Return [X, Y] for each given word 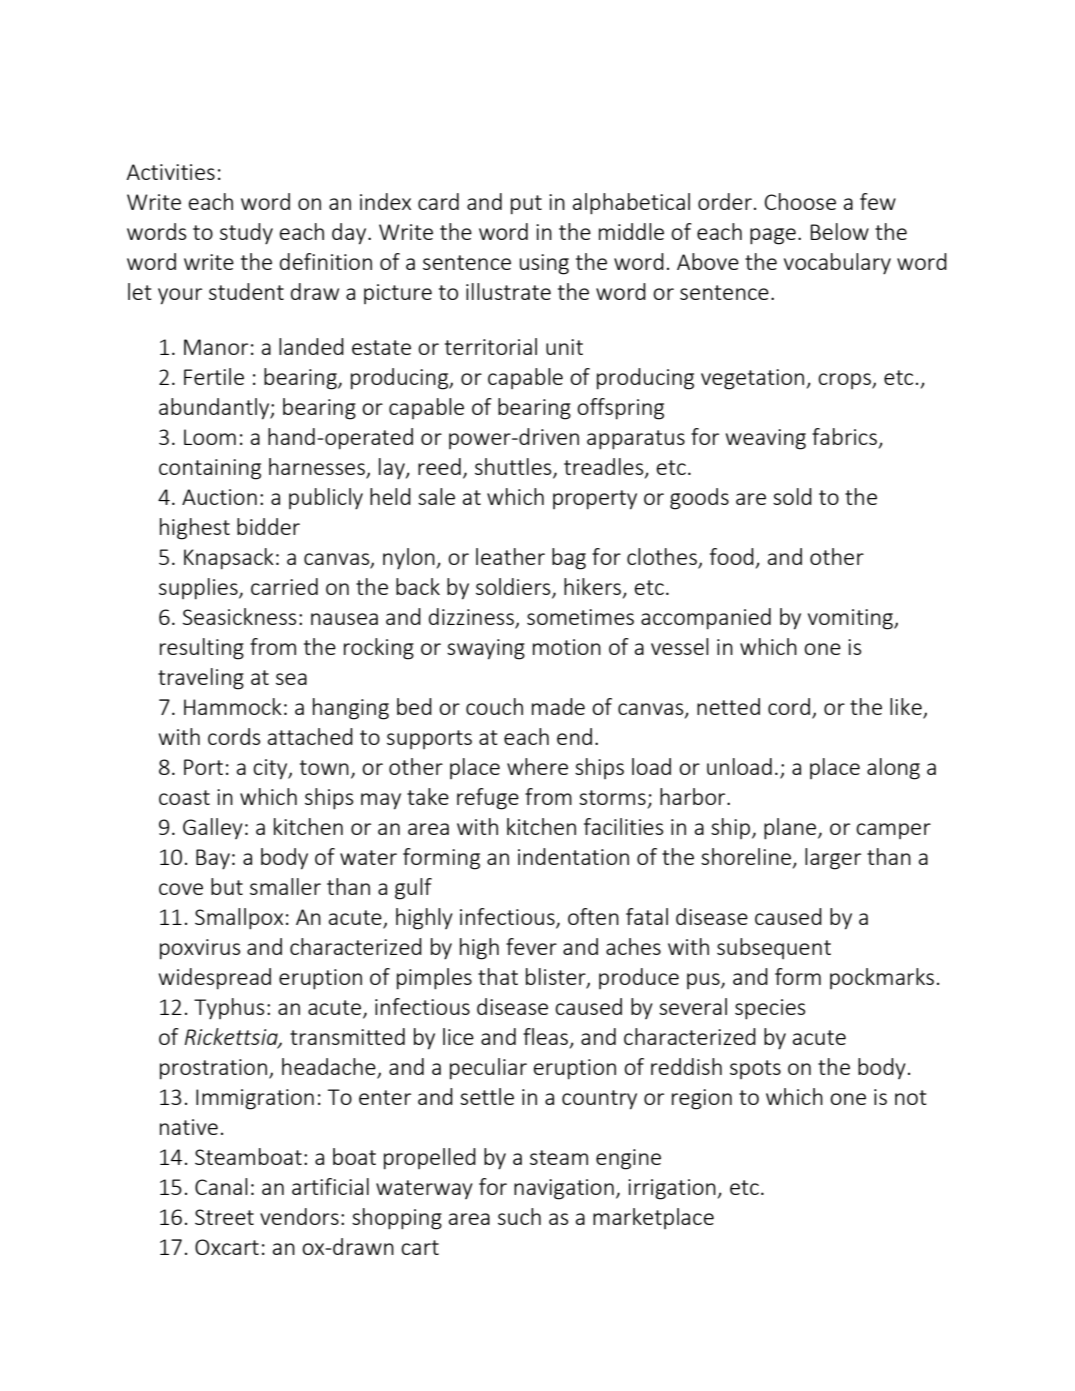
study [246, 234]
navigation [564, 1189]
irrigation [672, 1189]
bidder [268, 526]
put [526, 205]
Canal [221, 1186]
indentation [573, 856]
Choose [800, 201]
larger [833, 859]
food [732, 556]
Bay [213, 859]
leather [510, 556]
